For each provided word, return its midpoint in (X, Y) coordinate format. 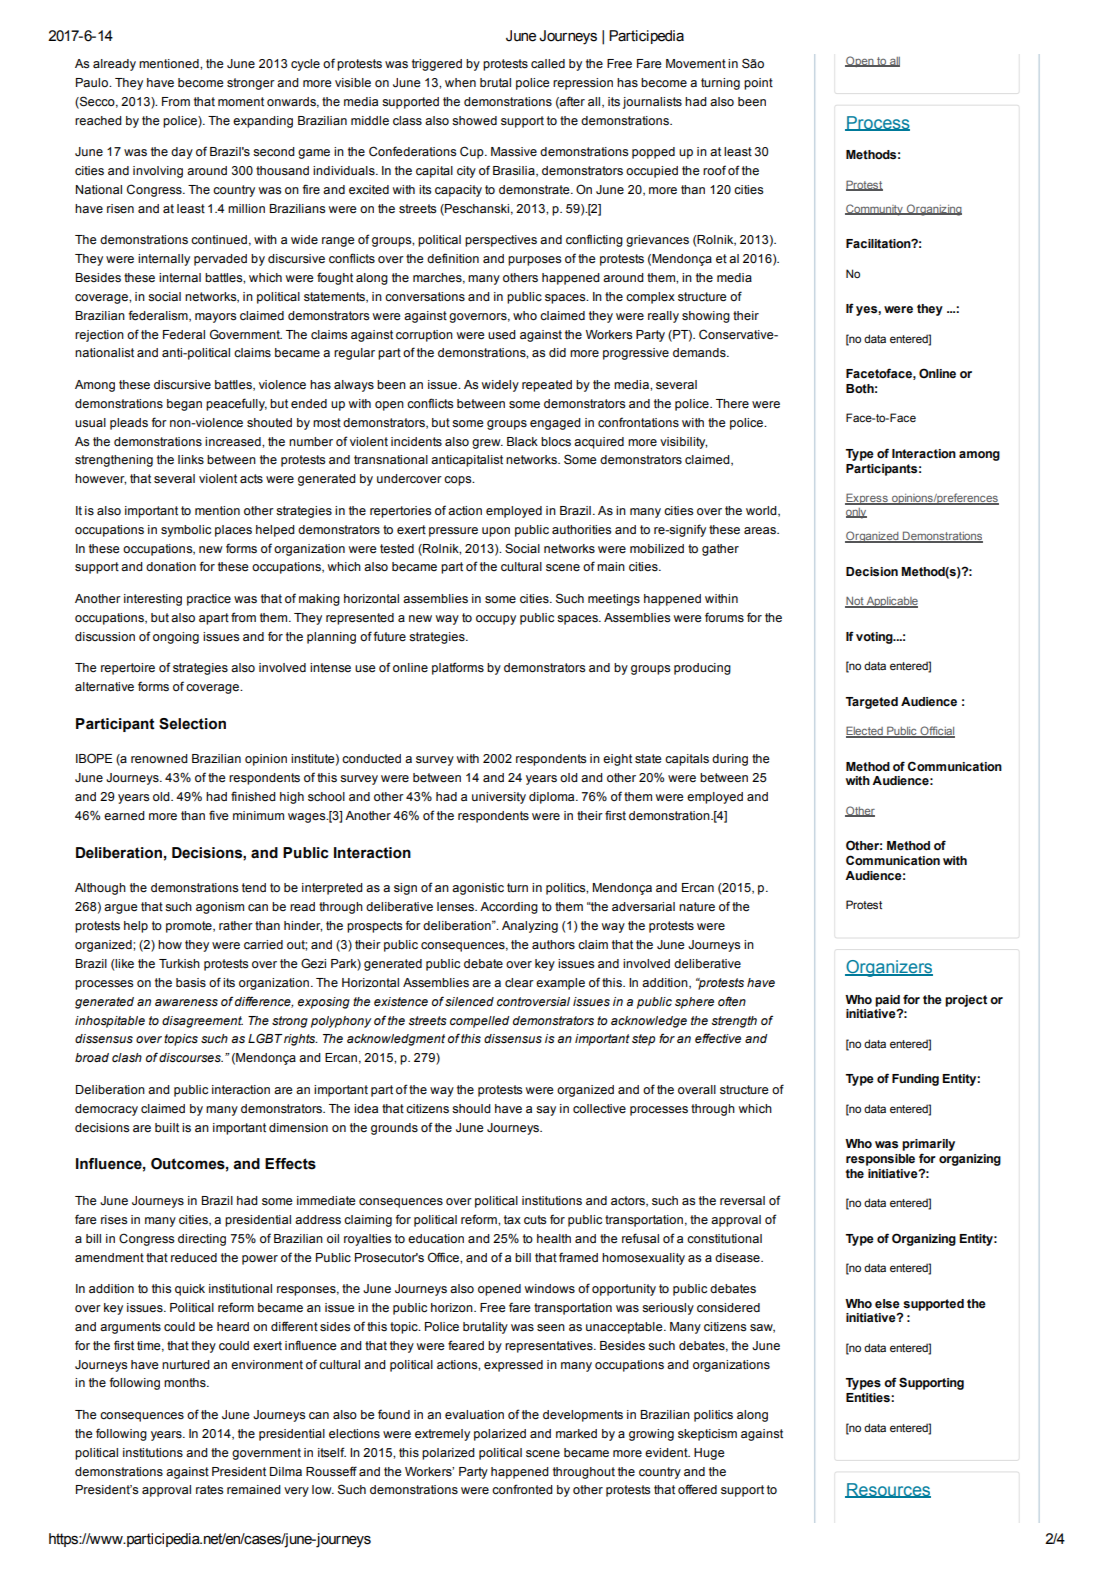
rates (209, 1490)
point (758, 84)
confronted (522, 1489)
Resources (888, 1490)
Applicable (891, 602)
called (548, 64)
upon (496, 532)
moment (241, 102)
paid (888, 1002)
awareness (186, 1003)
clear (519, 983)
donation (171, 567)
